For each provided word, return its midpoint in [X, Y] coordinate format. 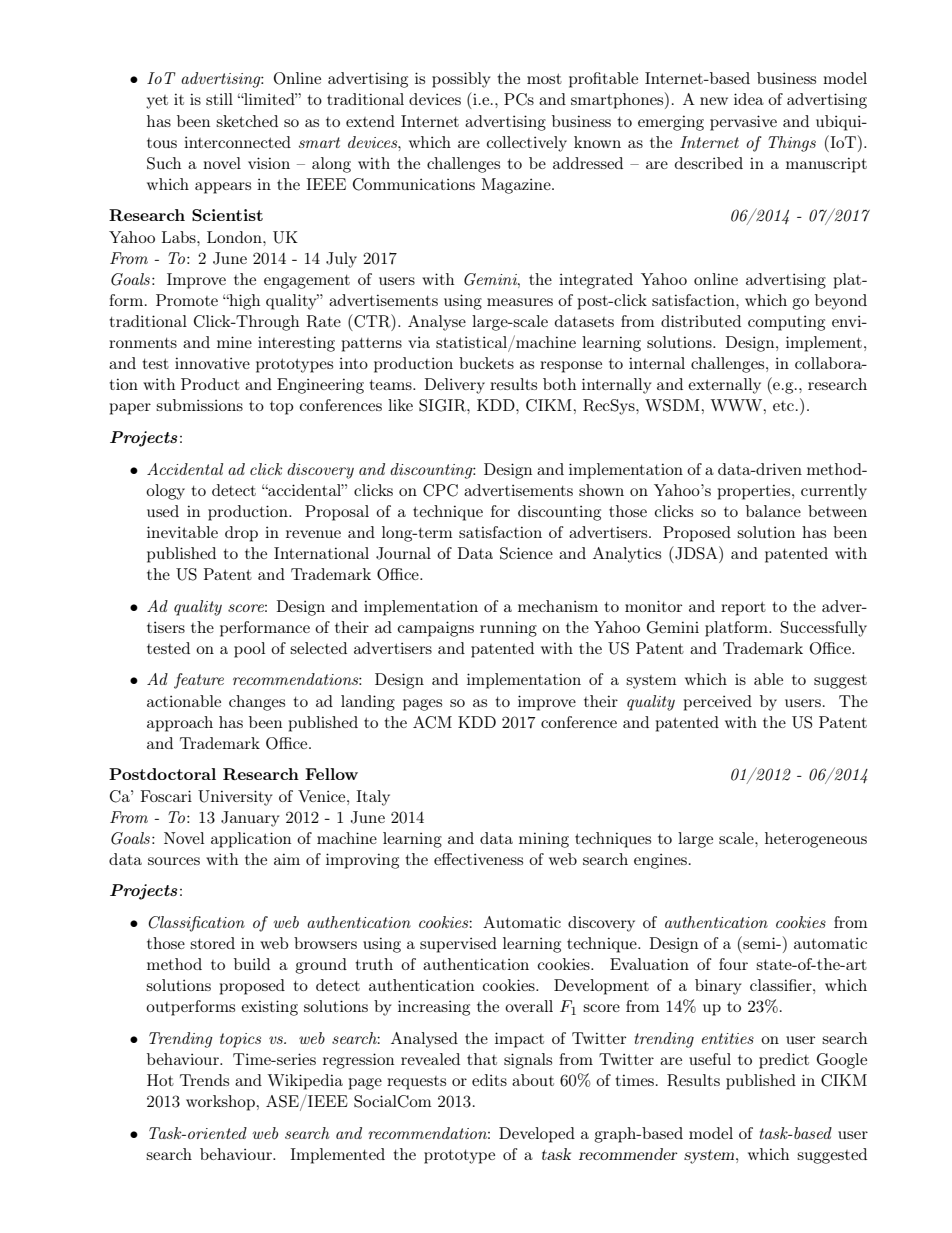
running [508, 629]
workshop [220, 1103]
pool [249, 650]
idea [749, 99]
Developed [537, 1135]
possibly [461, 80]
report [743, 608]
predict [784, 1061]
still [219, 99]
